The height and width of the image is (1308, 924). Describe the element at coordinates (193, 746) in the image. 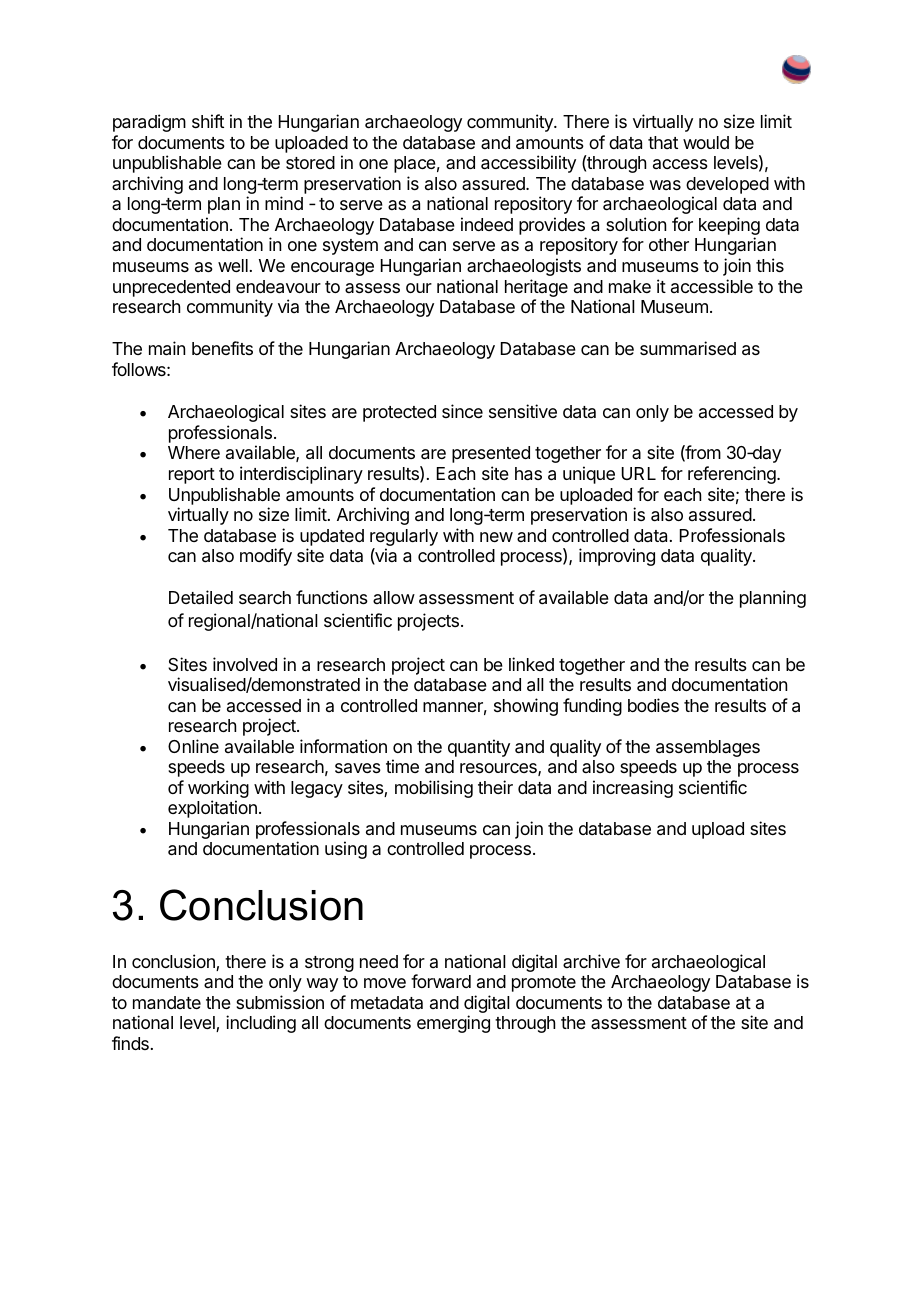

I see `Online` at that location.
